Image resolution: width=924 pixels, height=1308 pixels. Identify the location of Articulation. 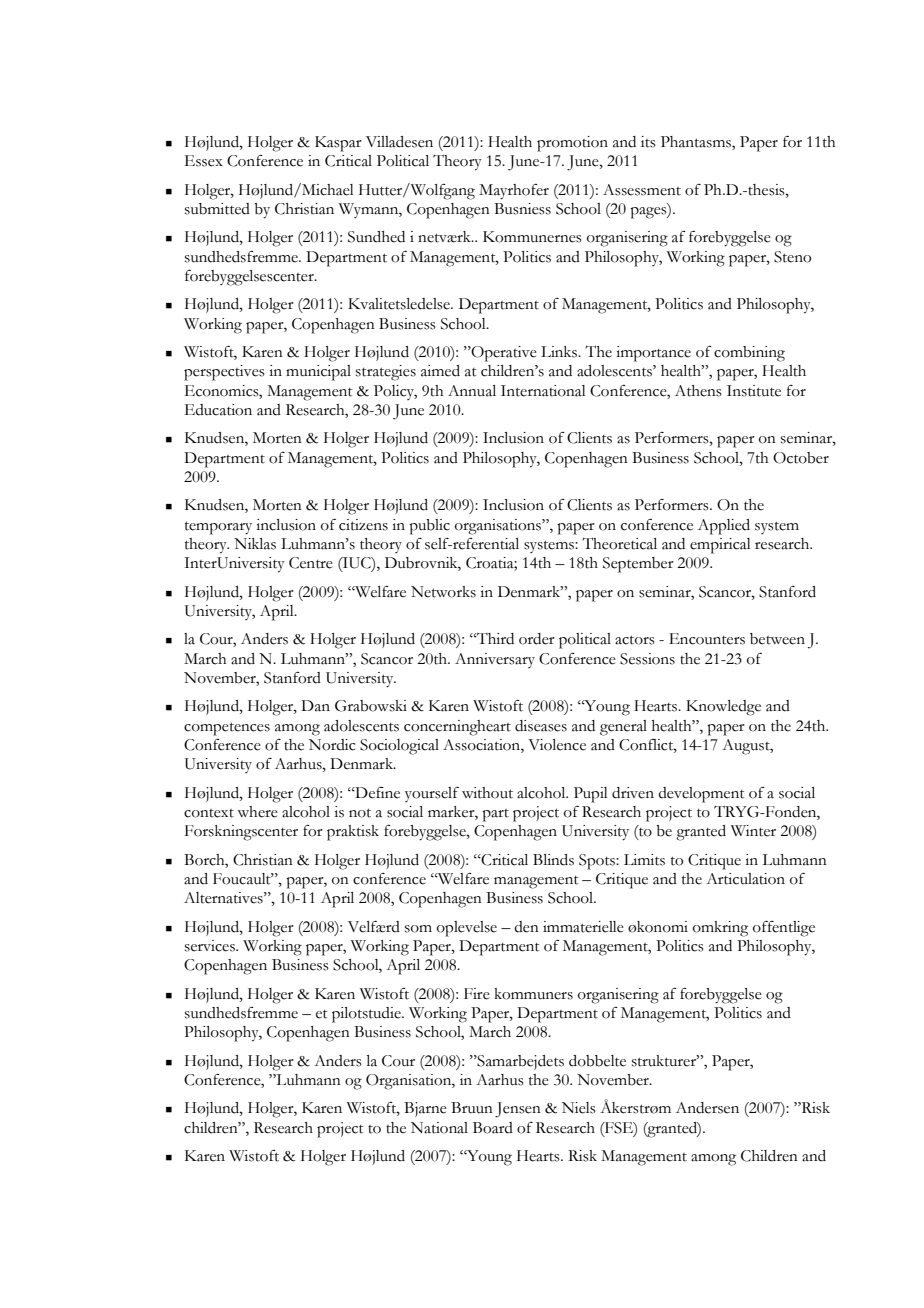
(745, 879).
